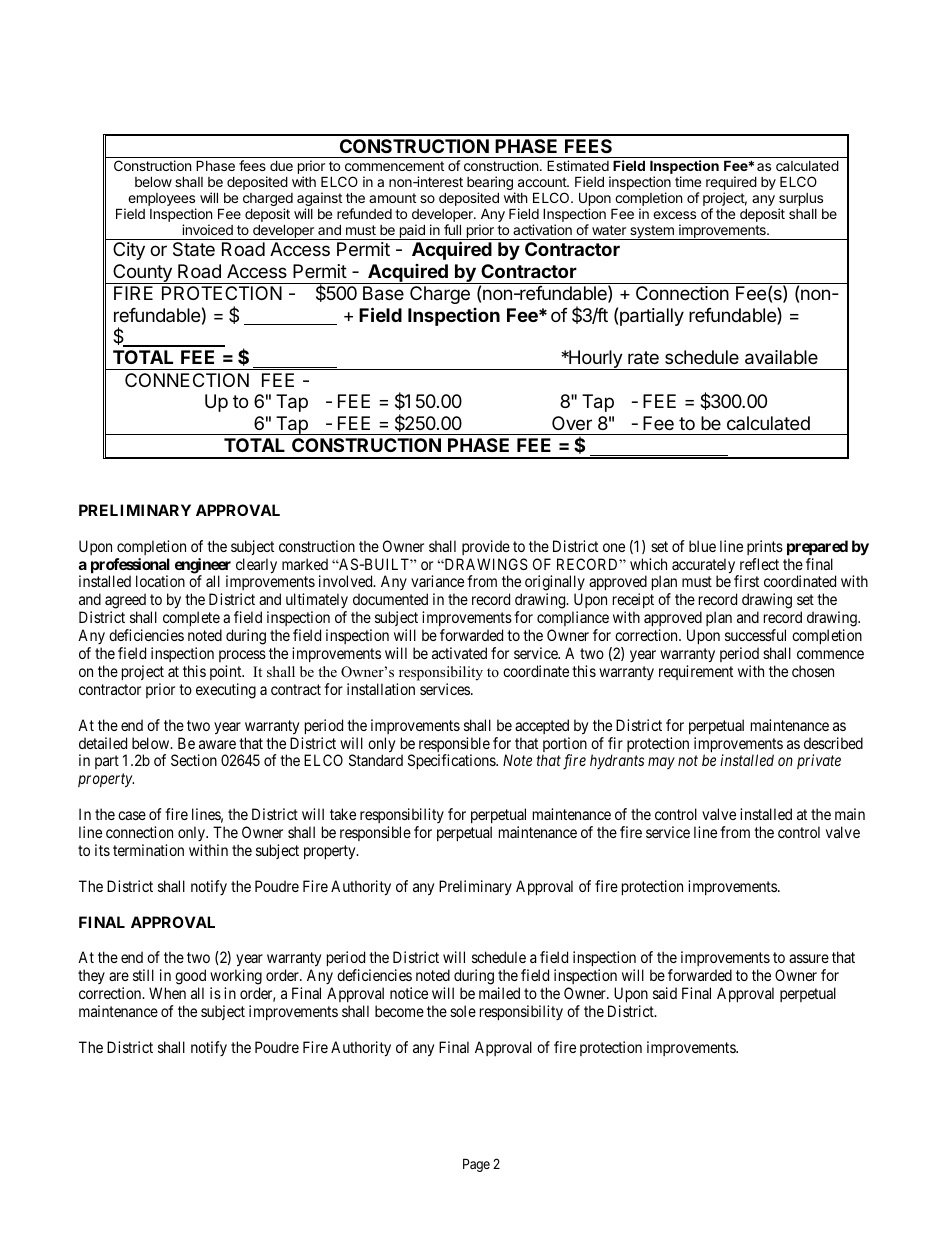 This screenshot has height=1233, width=952. Describe the element at coordinates (167, 993) in the screenshot. I see `When` at that location.
